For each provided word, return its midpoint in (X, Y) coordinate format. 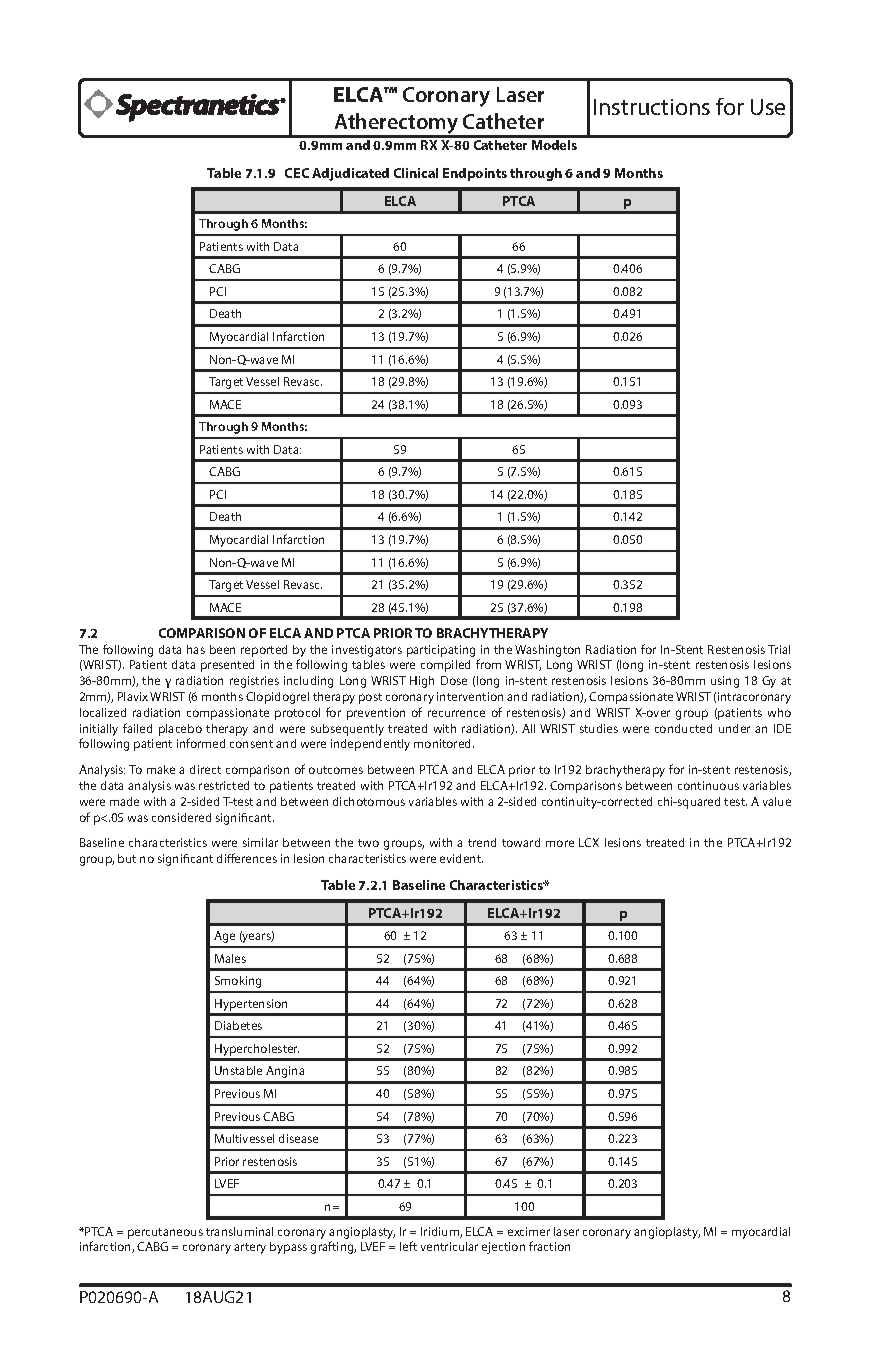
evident (461, 858)
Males (230, 958)
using (725, 682)
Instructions (652, 107)
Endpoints (475, 174)
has (196, 649)
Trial (779, 649)
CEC (297, 173)
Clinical (416, 173)
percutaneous (165, 1233)
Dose (454, 680)
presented (227, 666)
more (560, 843)
